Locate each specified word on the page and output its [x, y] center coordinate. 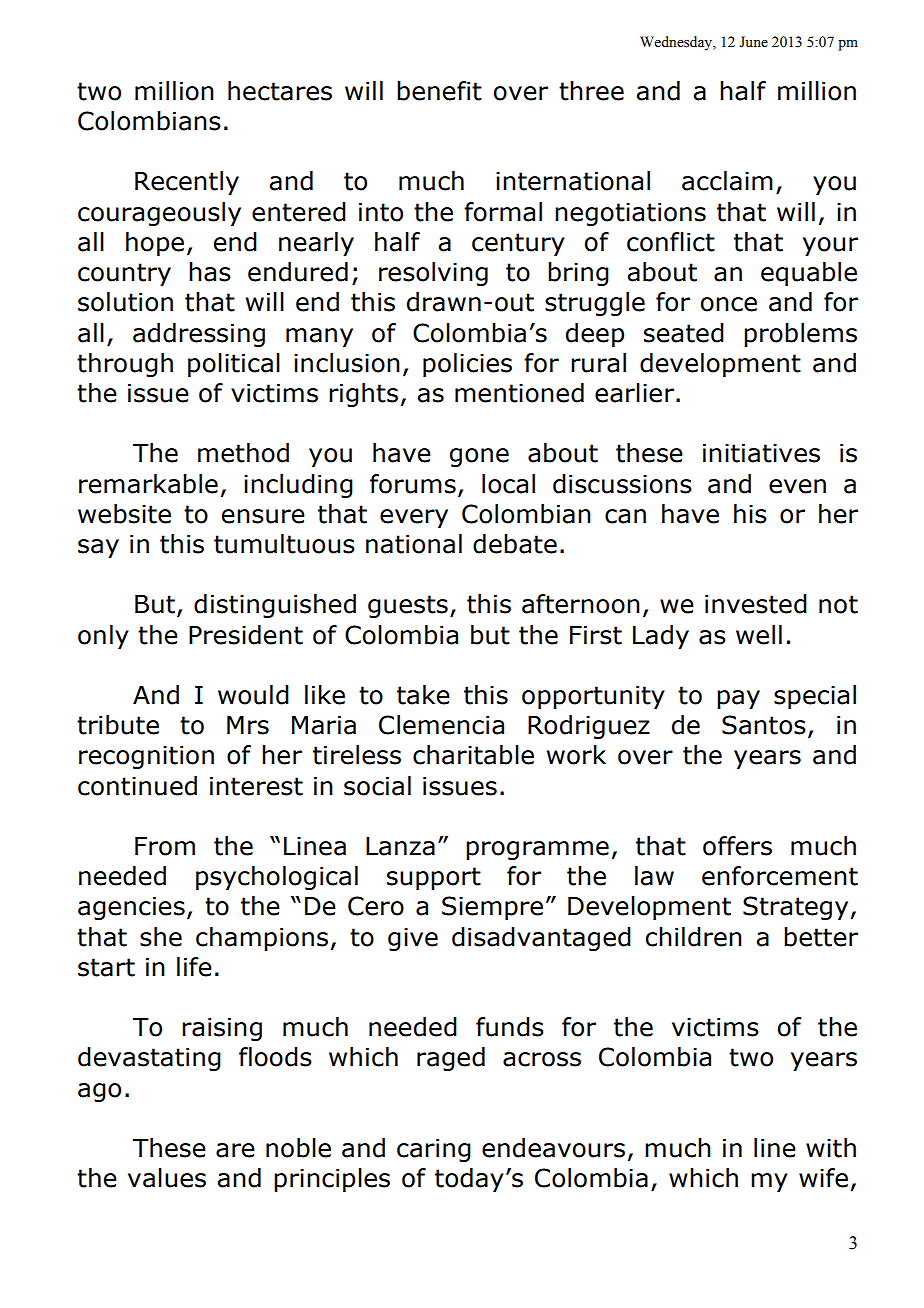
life [194, 967]
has [210, 272]
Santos [764, 725]
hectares [280, 91]
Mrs [248, 725]
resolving [433, 274]
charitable [473, 755]
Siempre [492, 908]
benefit [439, 91]
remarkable [148, 484]
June [753, 42]
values [167, 1178]
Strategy [795, 908]
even [797, 486]
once [729, 304]
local [508, 484]
